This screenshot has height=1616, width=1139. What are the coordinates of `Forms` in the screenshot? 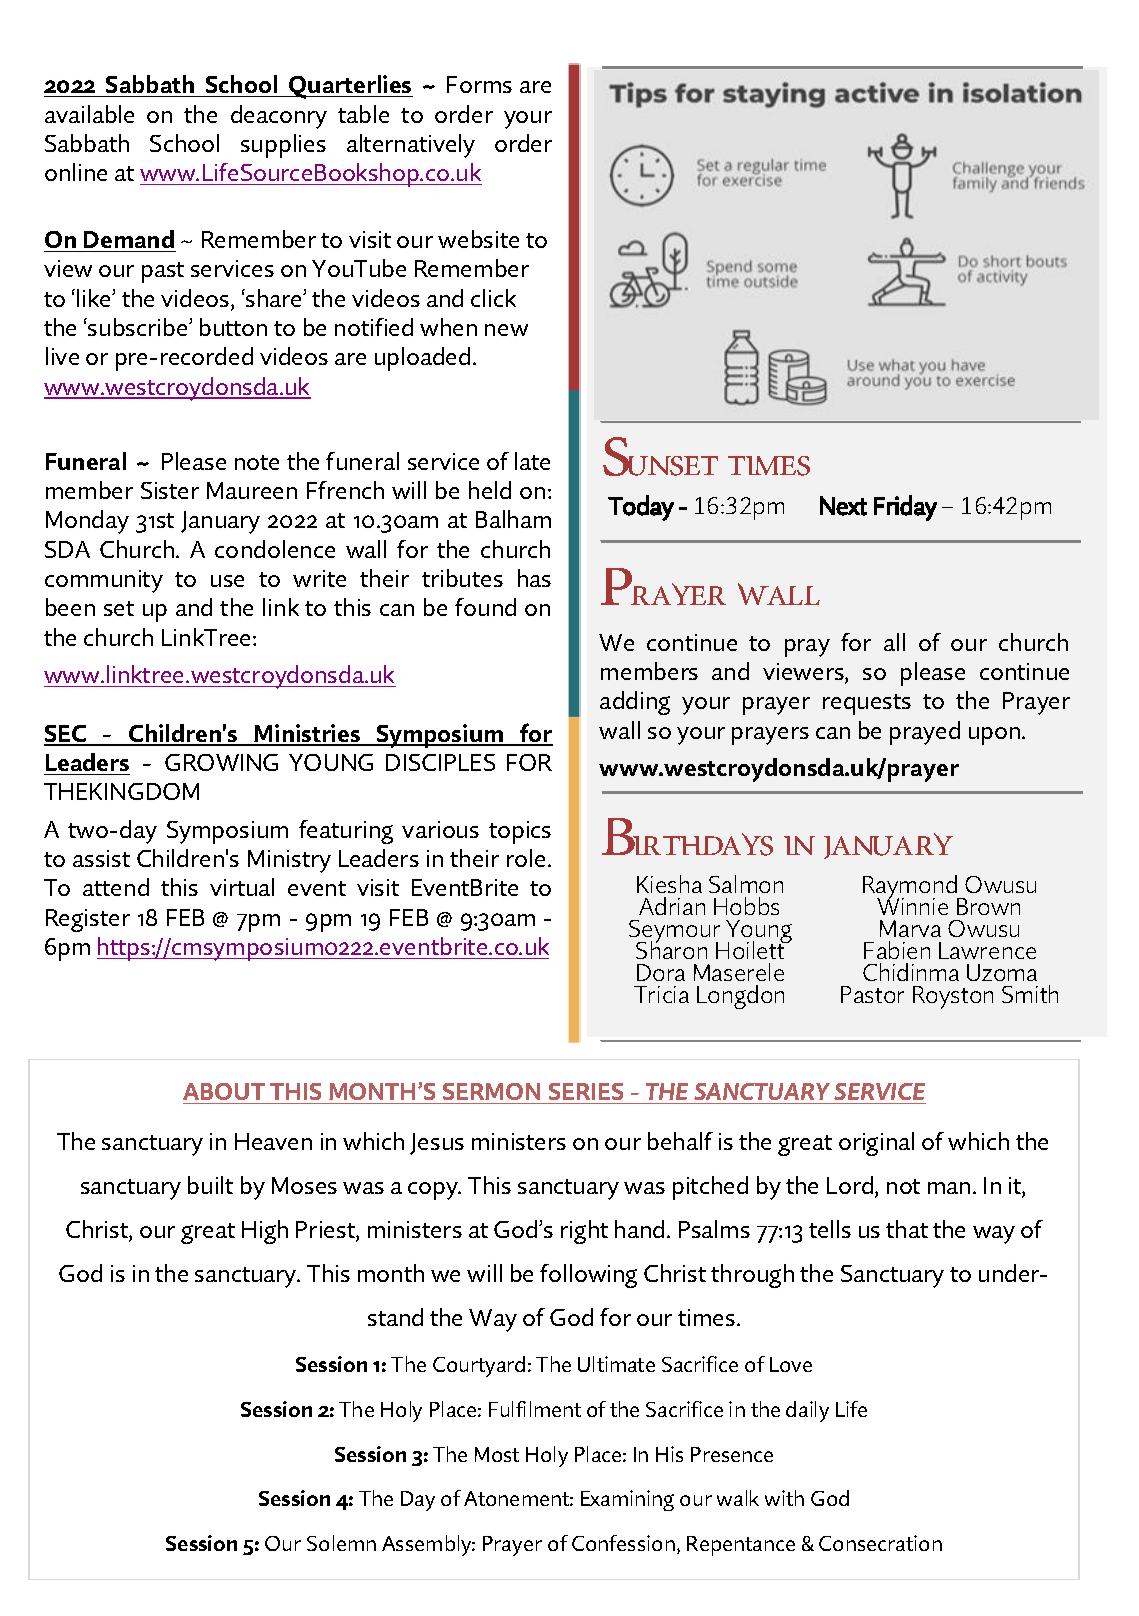 It's located at (479, 84).
